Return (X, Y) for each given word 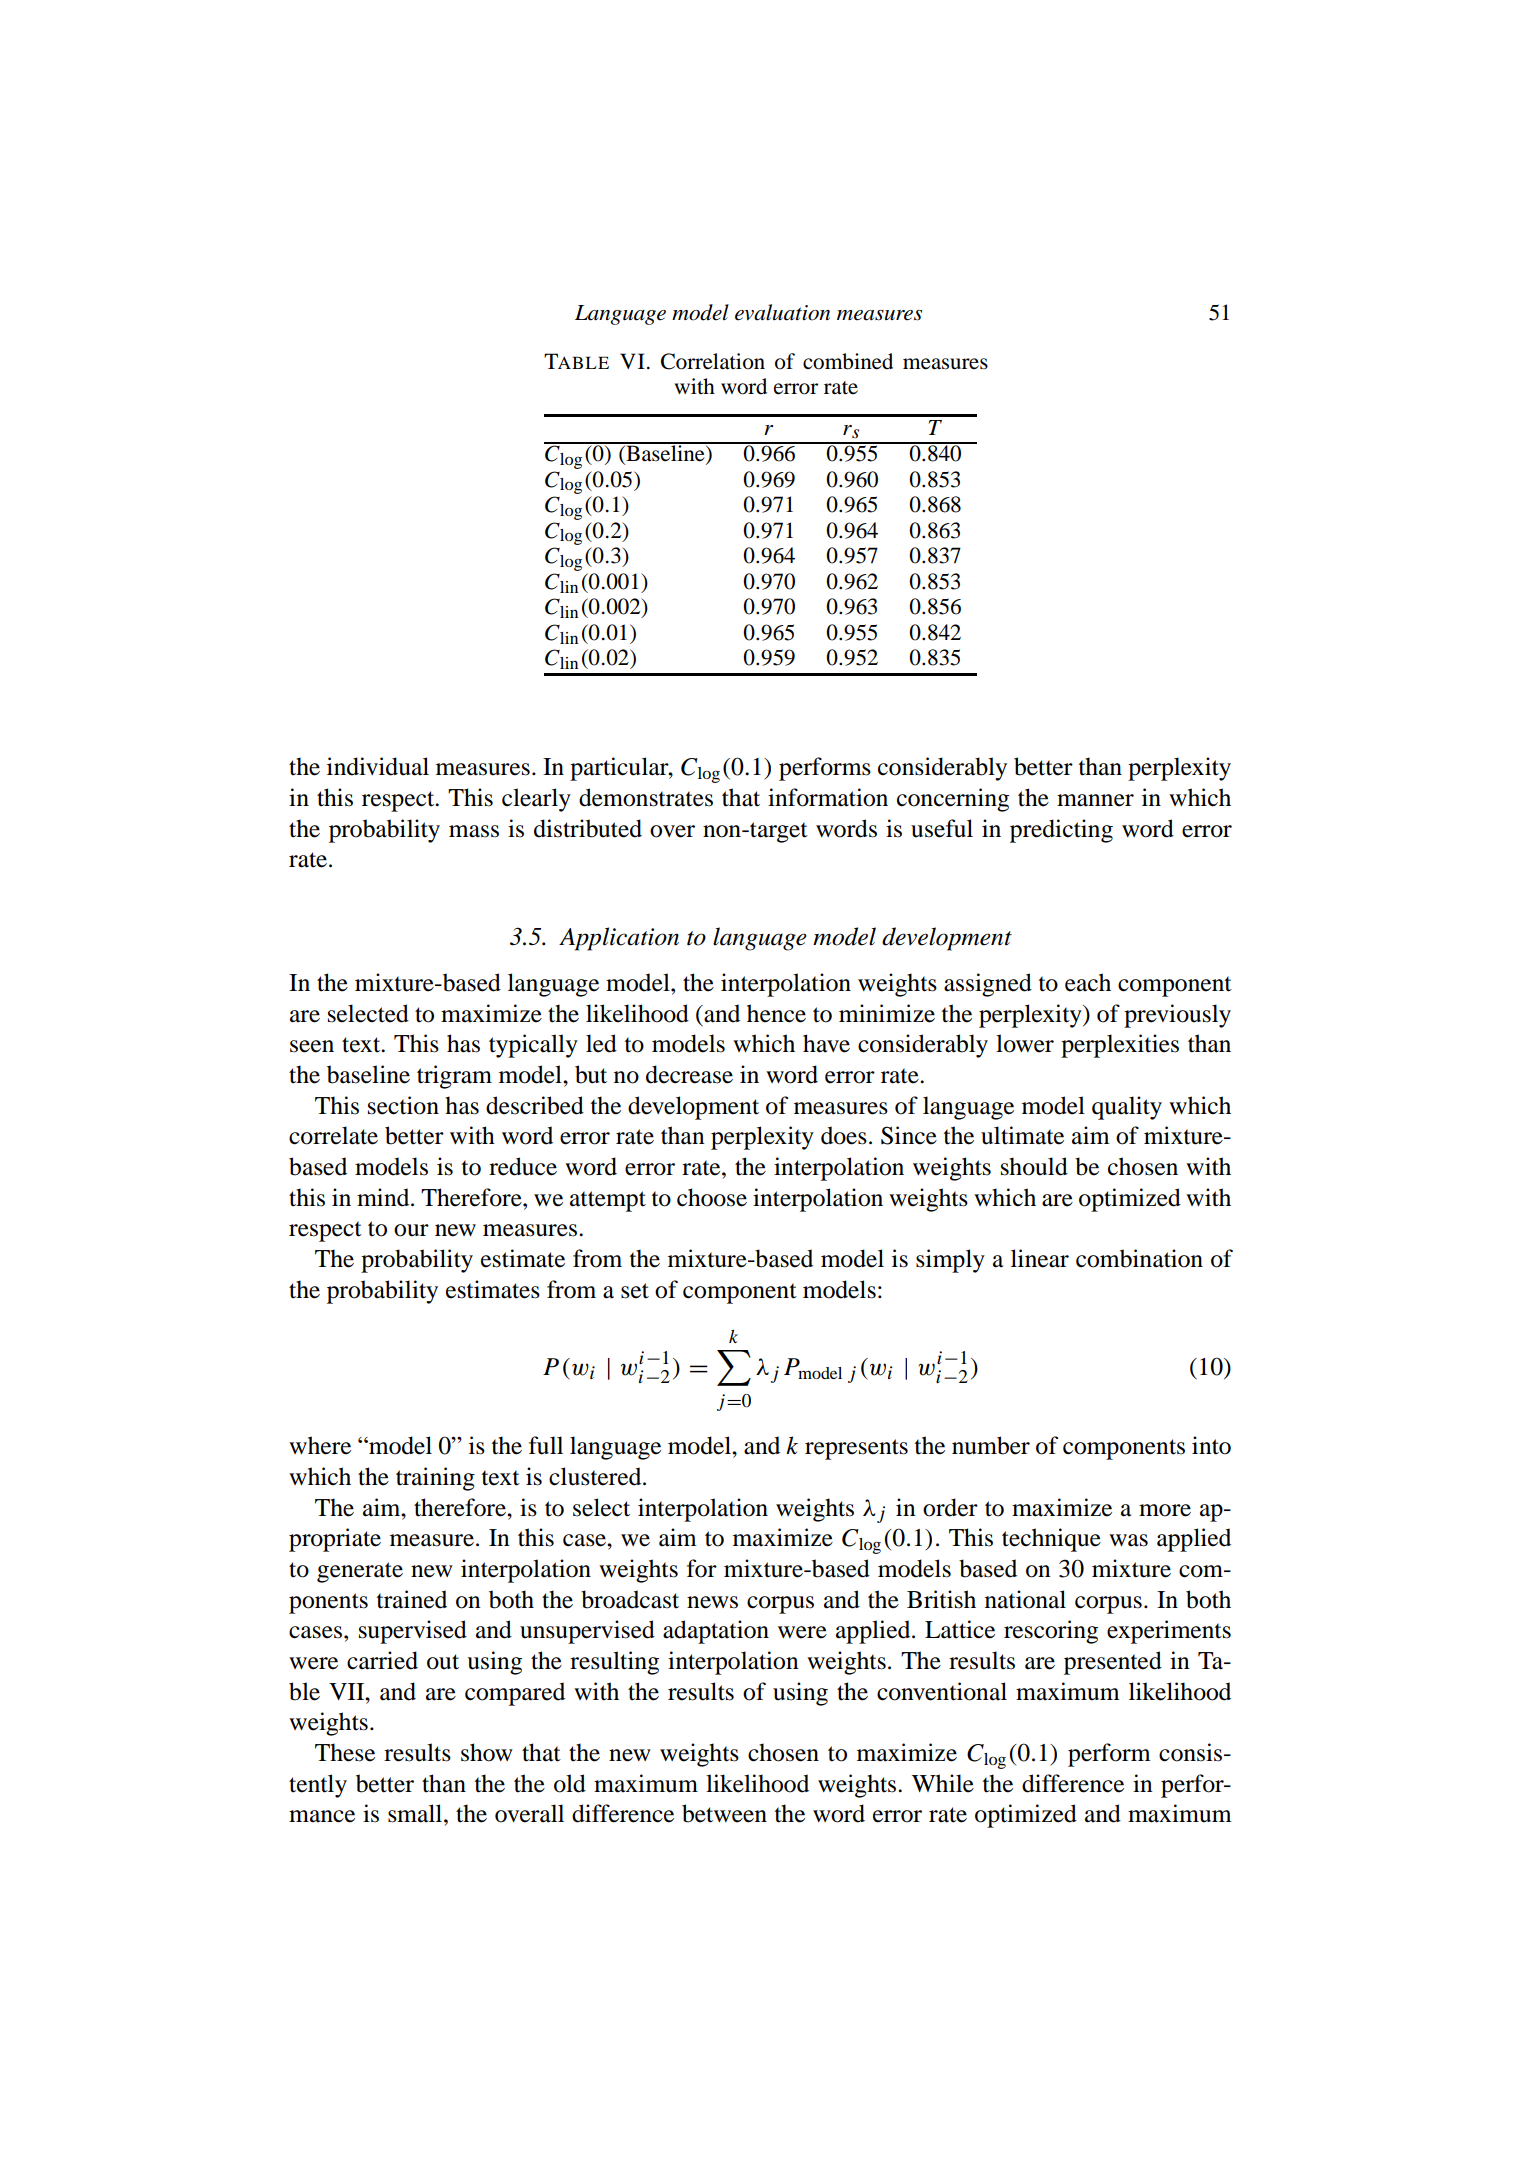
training (435, 1479)
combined (848, 361)
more (1165, 1510)
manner (1095, 800)
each (1088, 982)
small (416, 1813)
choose (712, 1197)
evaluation (782, 312)
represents (856, 1449)
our (411, 1230)
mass (474, 831)
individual (378, 766)
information (828, 797)
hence (776, 1013)
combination (1139, 1258)
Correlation (713, 361)
